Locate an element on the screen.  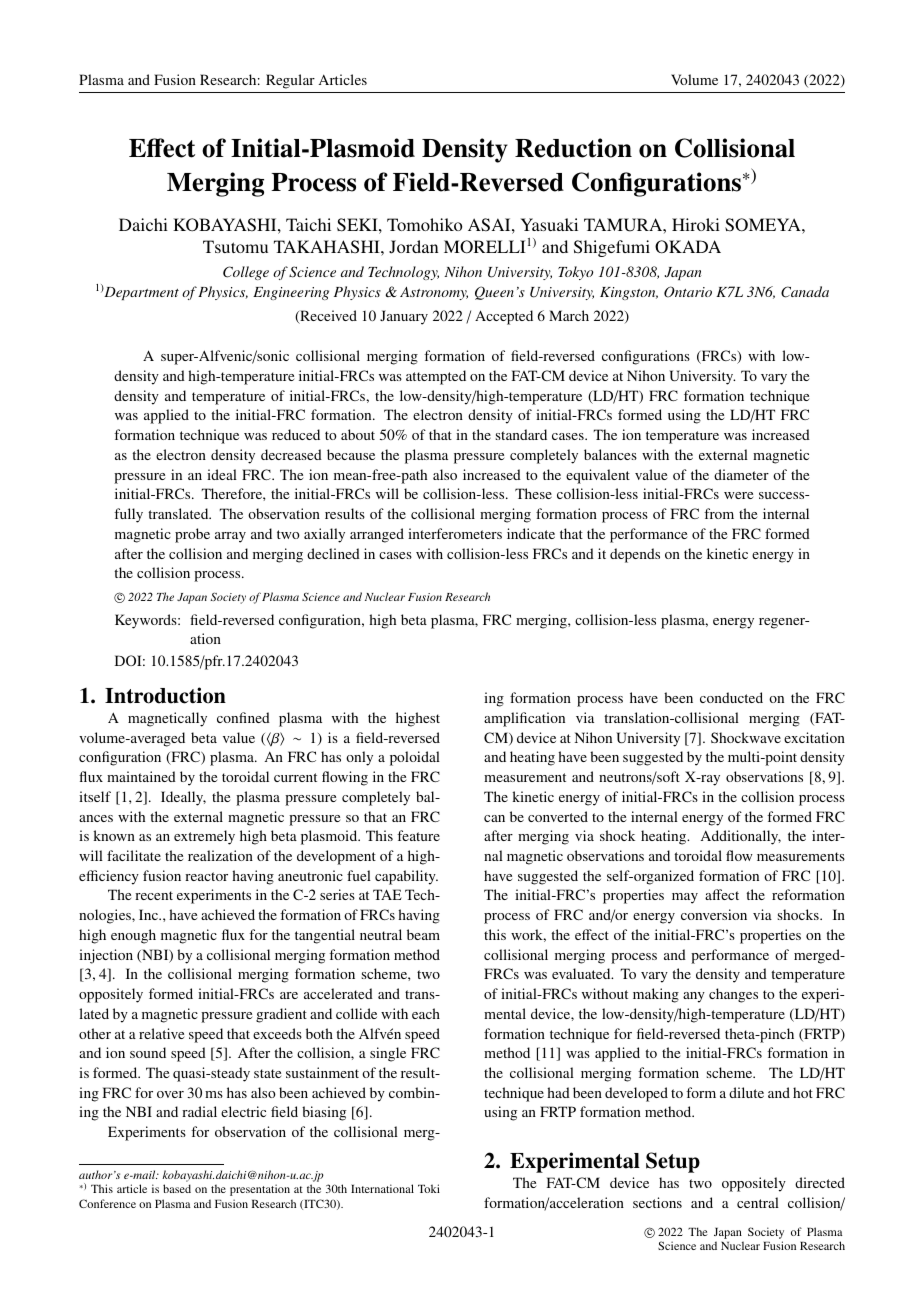
extremely is located at coordinates (204, 837).
